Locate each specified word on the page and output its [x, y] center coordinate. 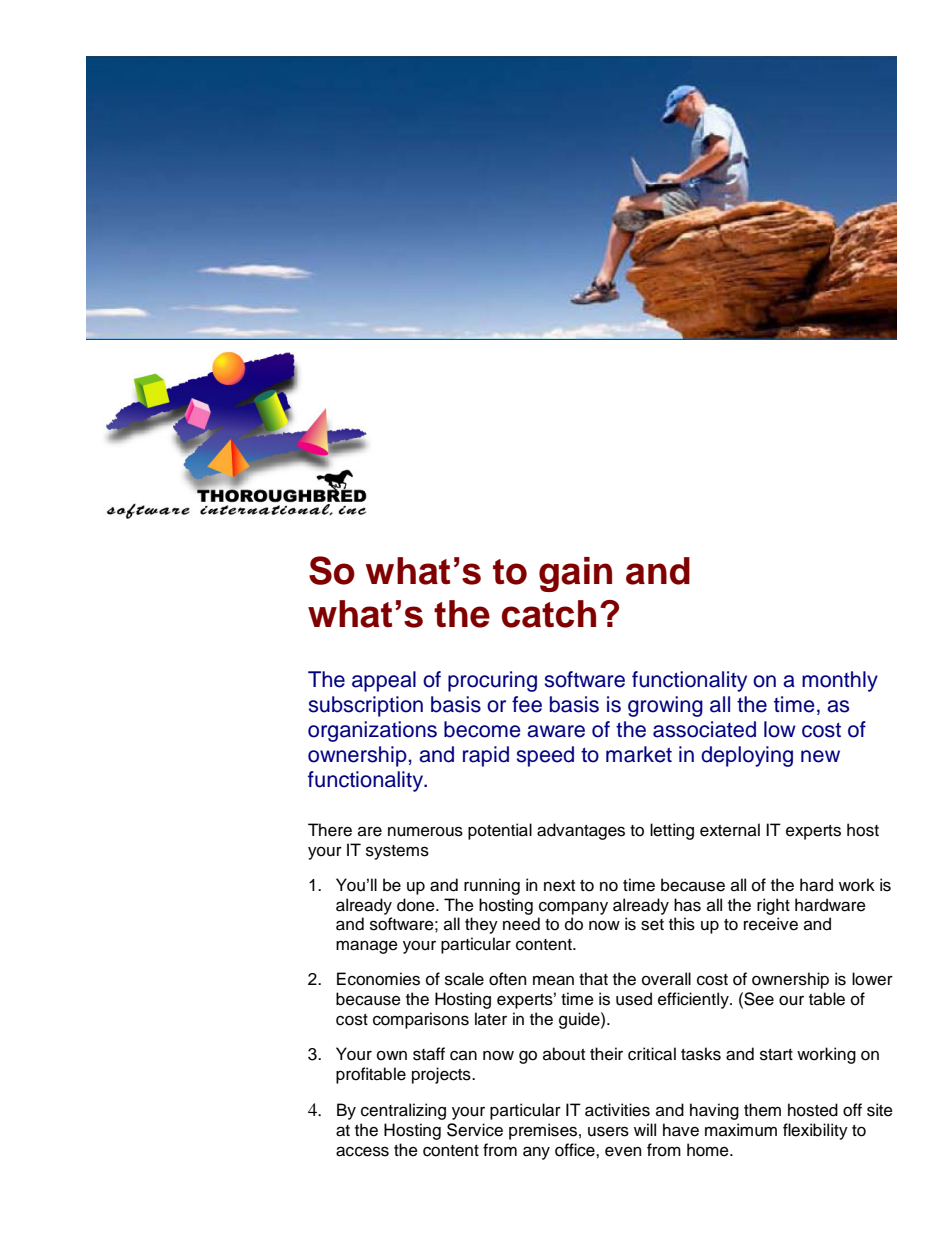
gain [575, 574]
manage [367, 947]
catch [549, 614]
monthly [840, 681]
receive [771, 924]
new [820, 756]
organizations [372, 731]
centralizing [403, 1111]
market [639, 754]
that [593, 979]
